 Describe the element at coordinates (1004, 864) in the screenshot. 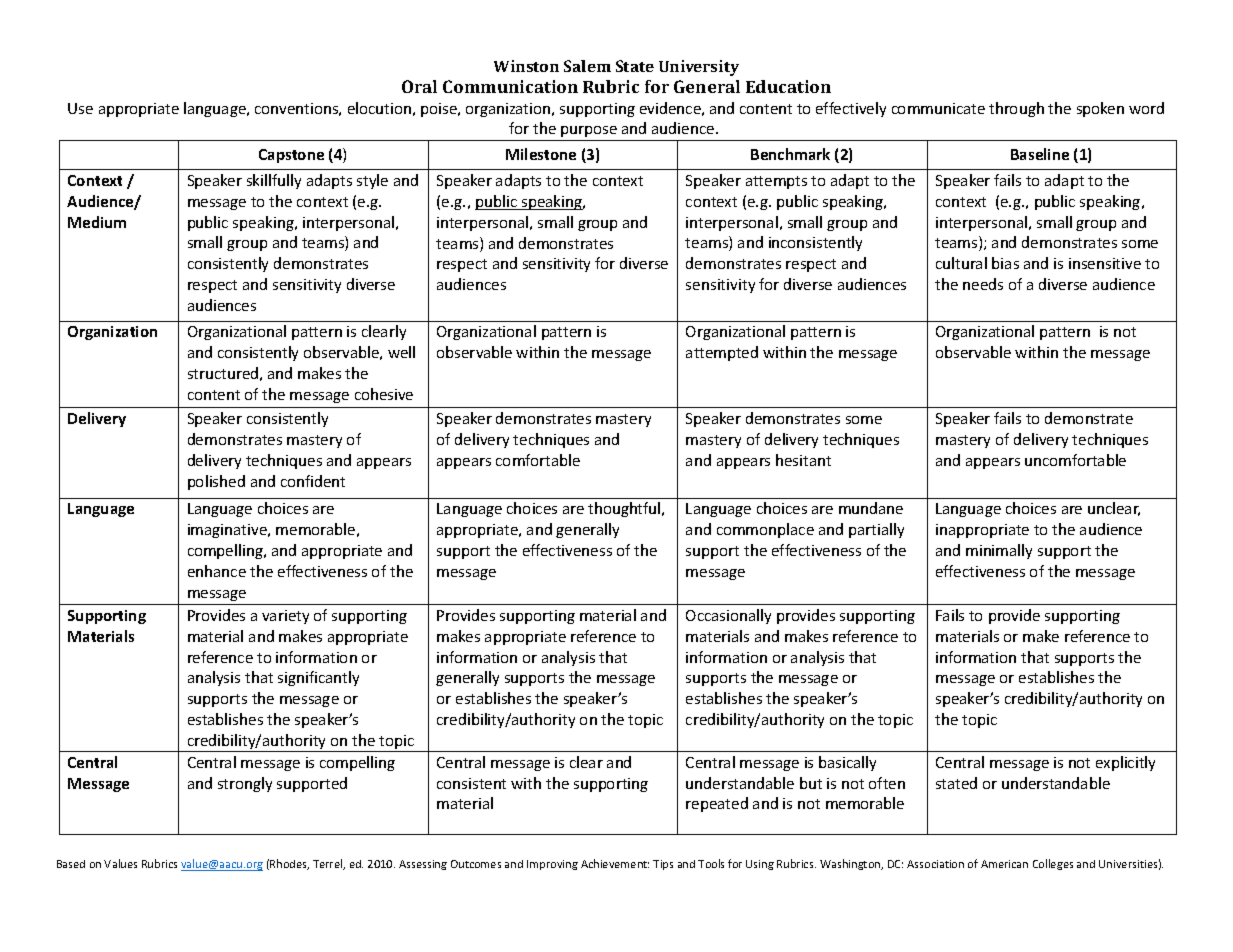

I see `American` at that location.
